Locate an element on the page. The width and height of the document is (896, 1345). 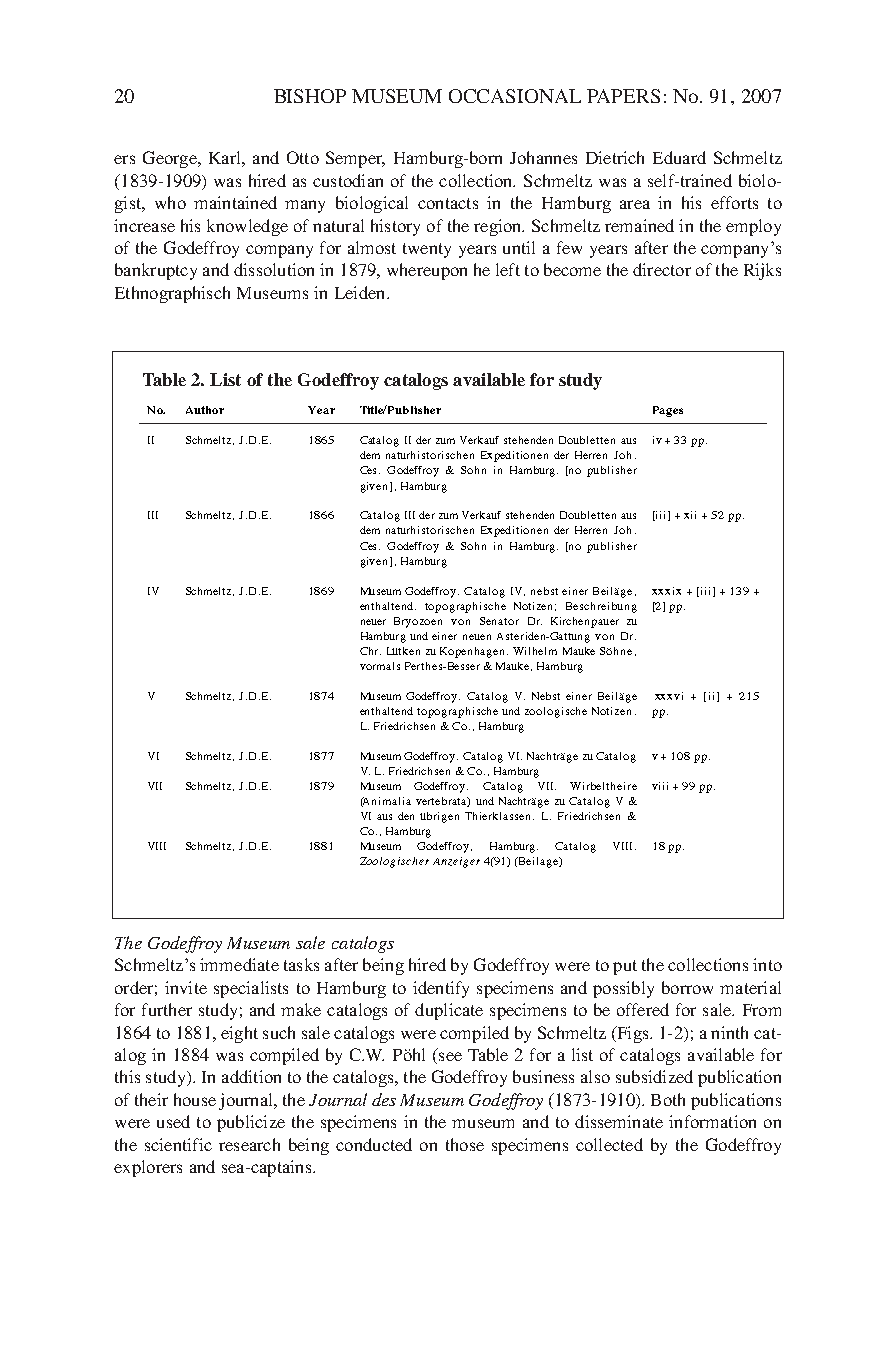
Wilhelm is located at coordinates (535, 651).
